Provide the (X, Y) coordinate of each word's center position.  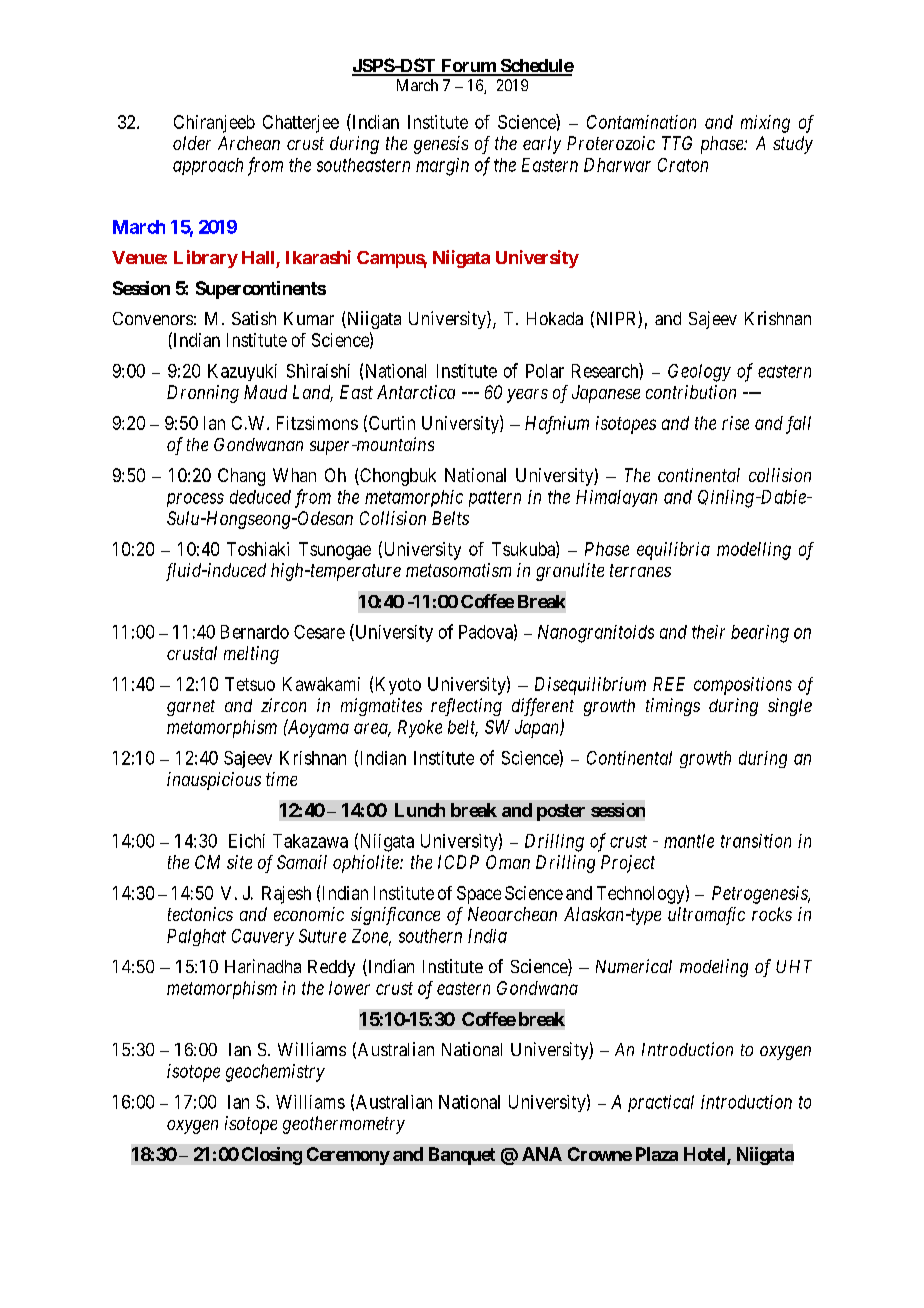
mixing (765, 124)
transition (756, 841)
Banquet (462, 1156)
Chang (241, 477)
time (281, 779)
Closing (272, 1156)
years (527, 396)
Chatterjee (301, 124)
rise (735, 423)
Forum (468, 67)
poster (561, 812)
